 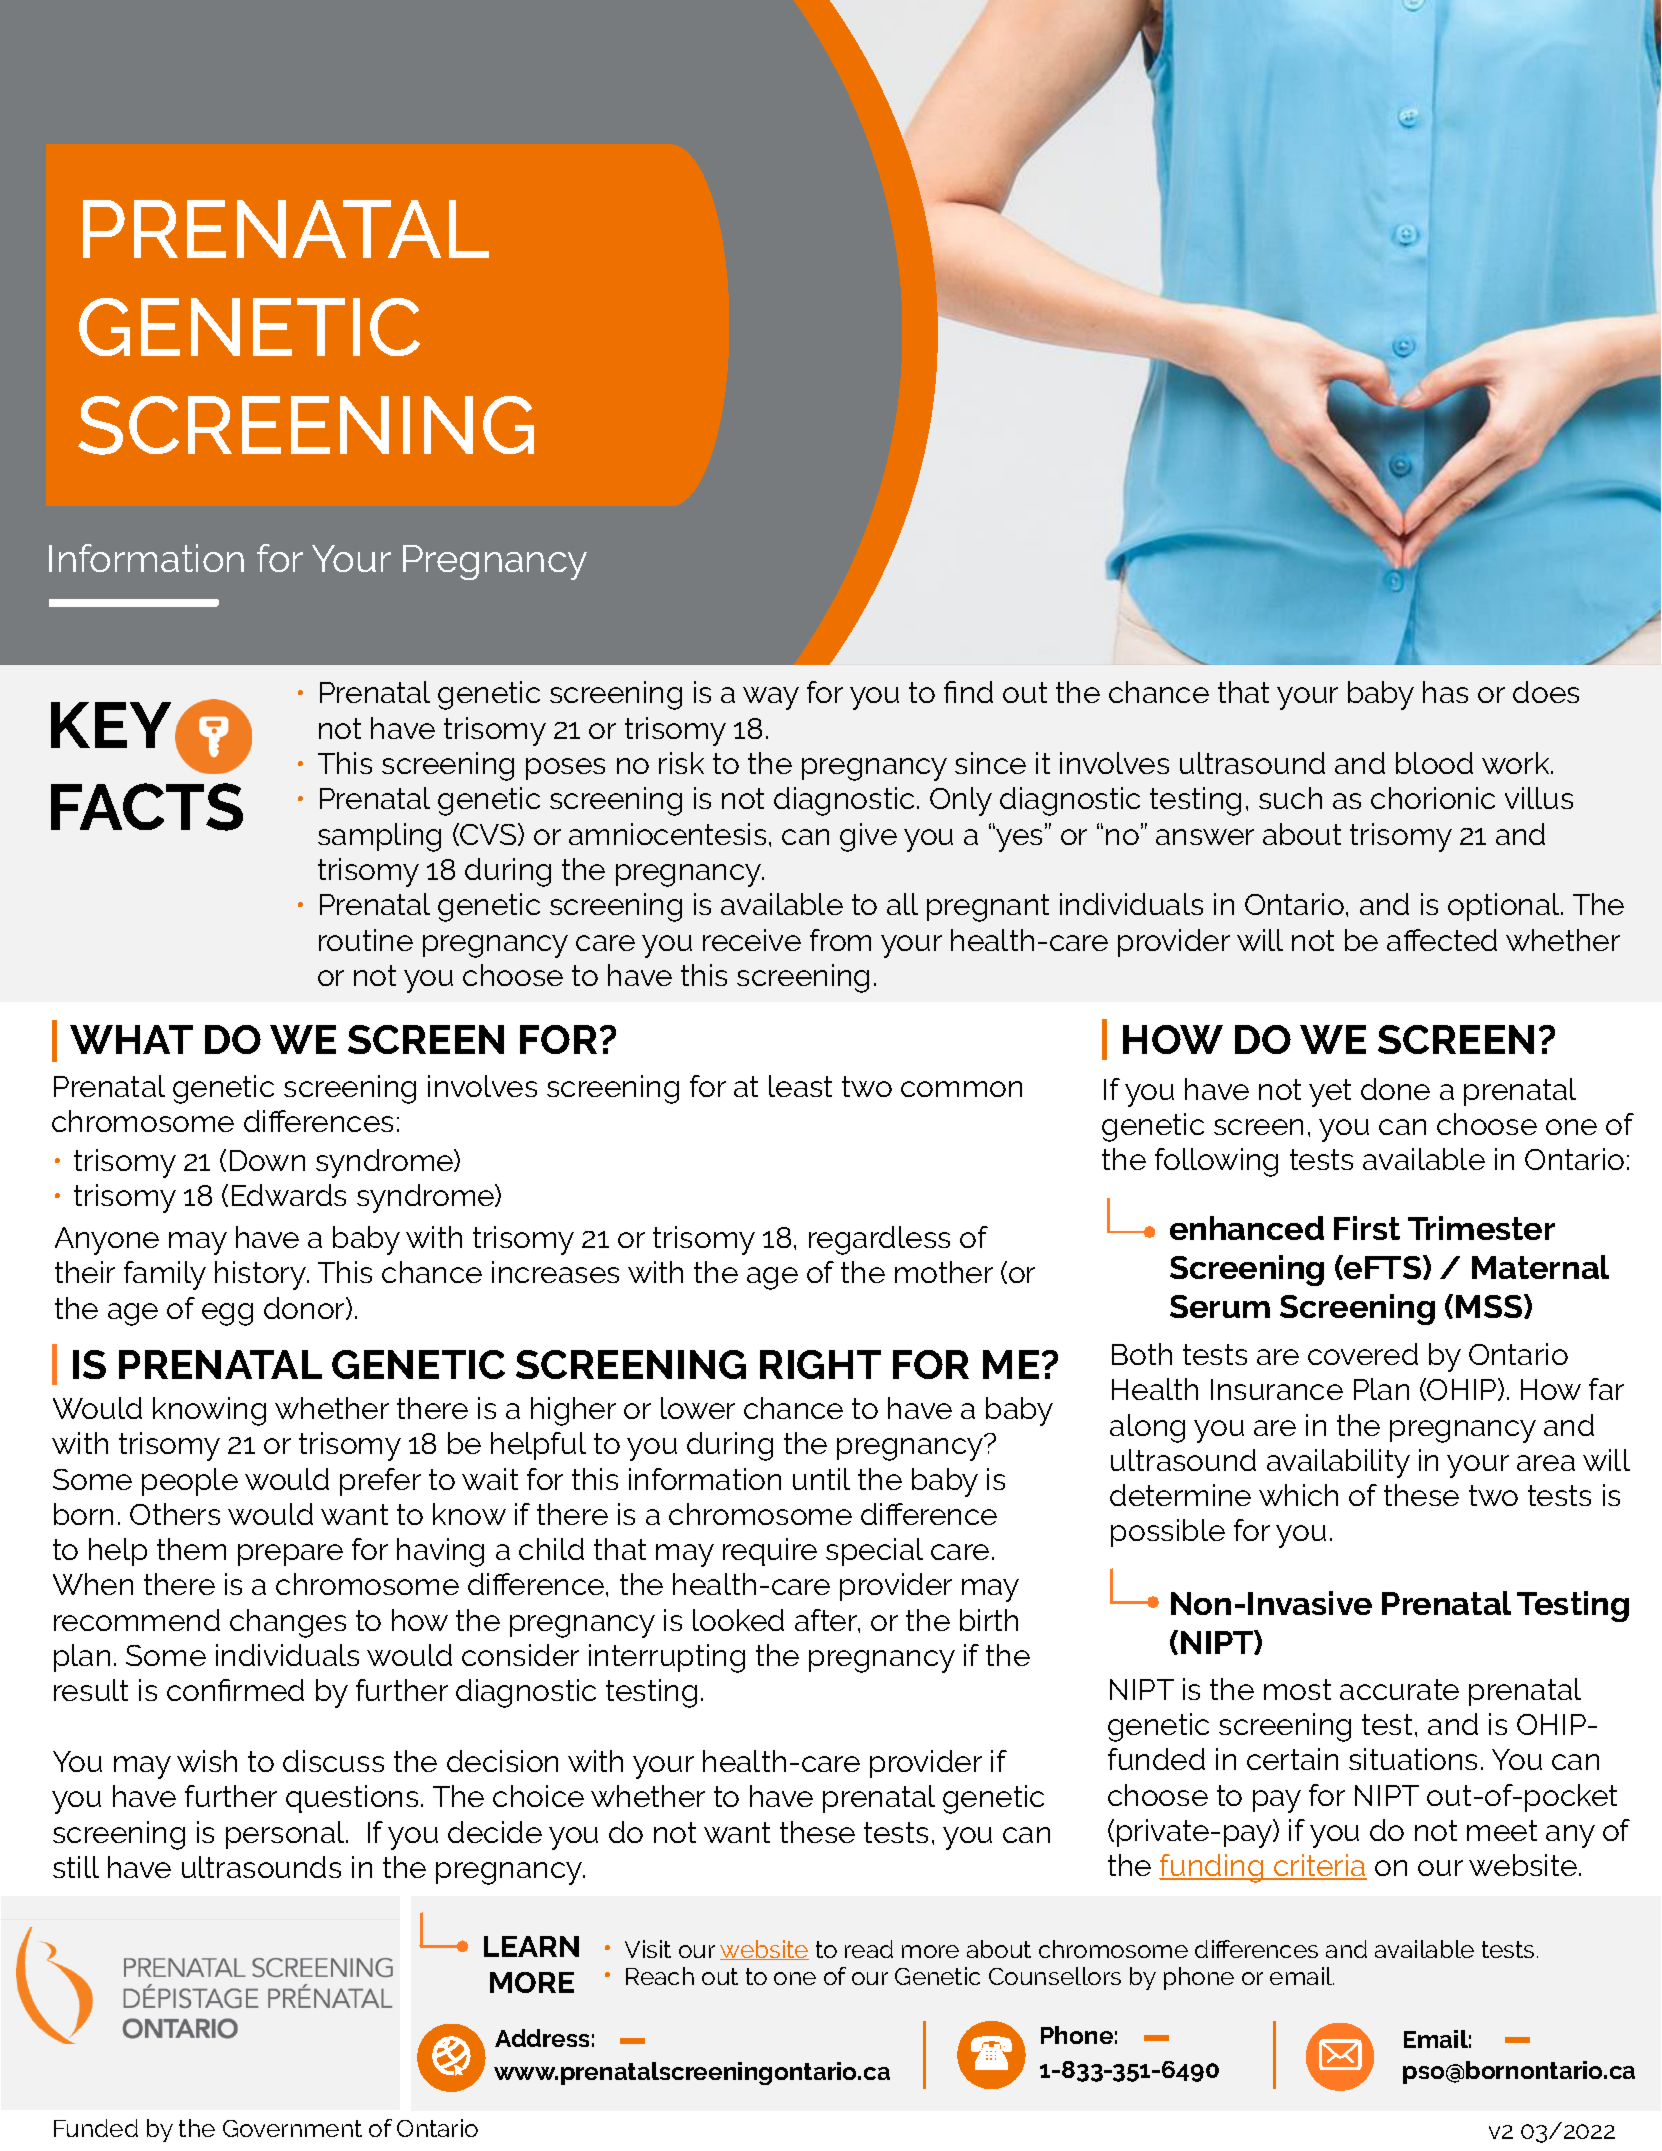 I want to click on Government, so click(x=292, y=2128).
